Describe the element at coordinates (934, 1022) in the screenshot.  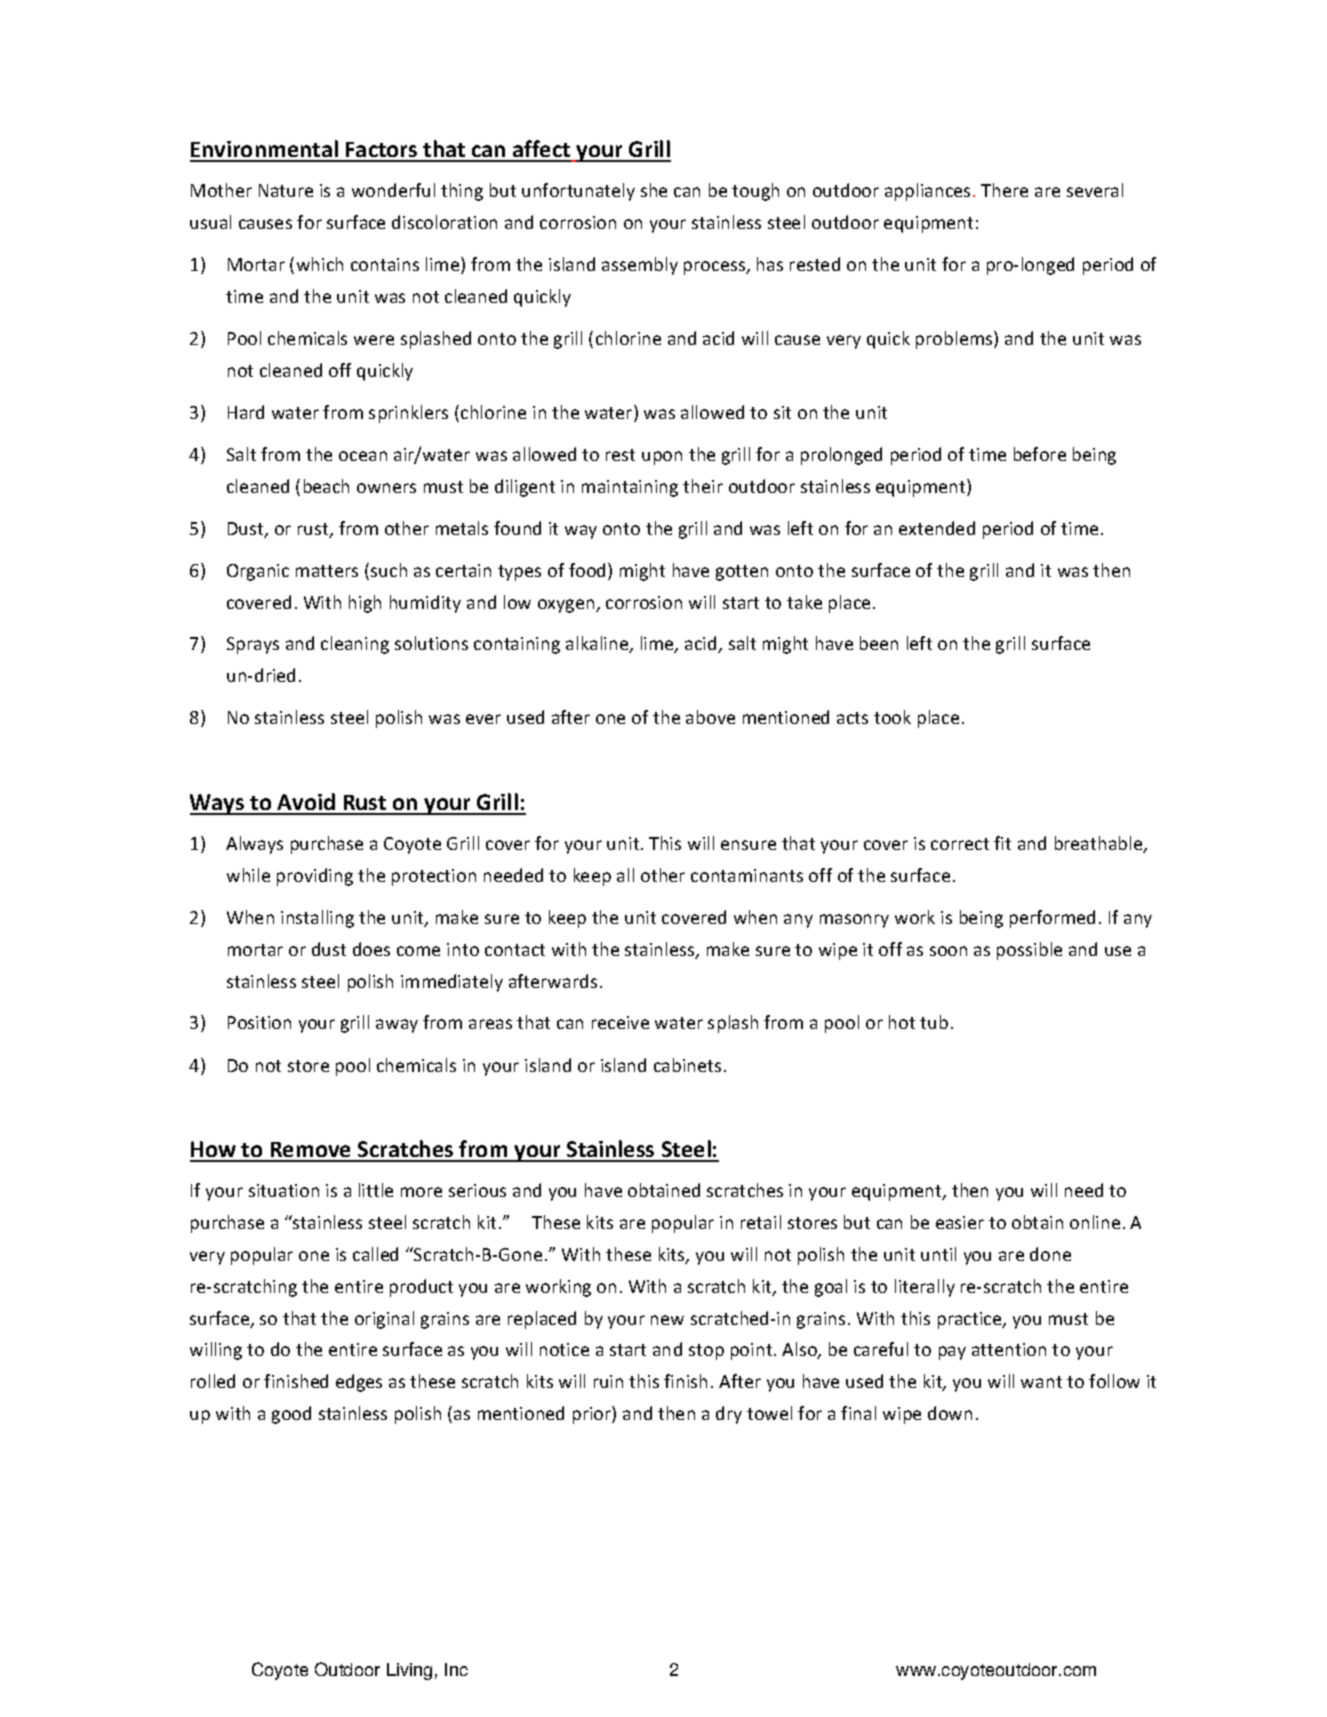
I see `tub` at that location.
